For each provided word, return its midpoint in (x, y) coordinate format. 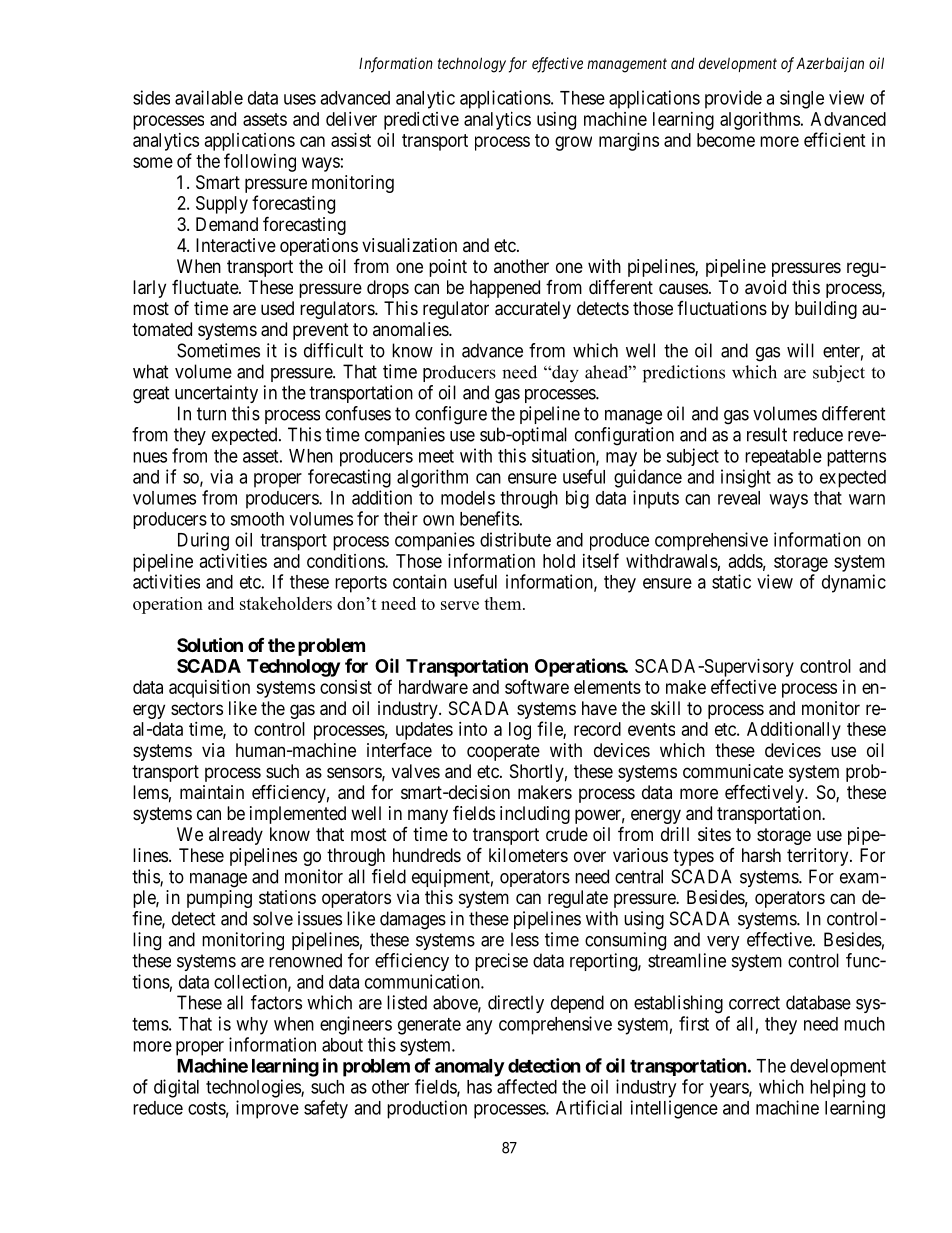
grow (573, 143)
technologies (254, 1088)
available (209, 97)
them (504, 603)
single (802, 99)
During (203, 541)
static (731, 581)
